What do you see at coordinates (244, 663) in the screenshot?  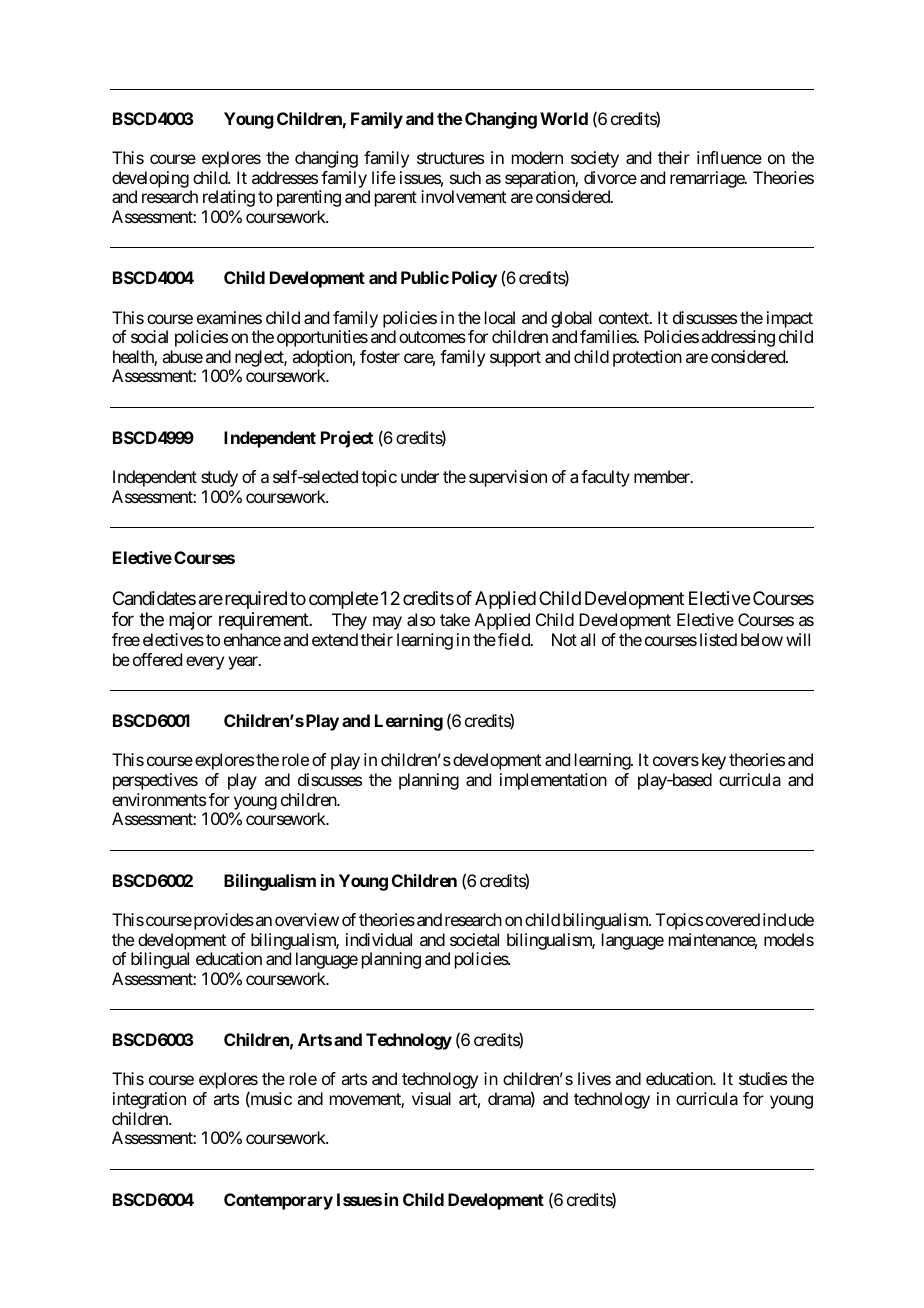 I see `year` at bounding box center [244, 663].
